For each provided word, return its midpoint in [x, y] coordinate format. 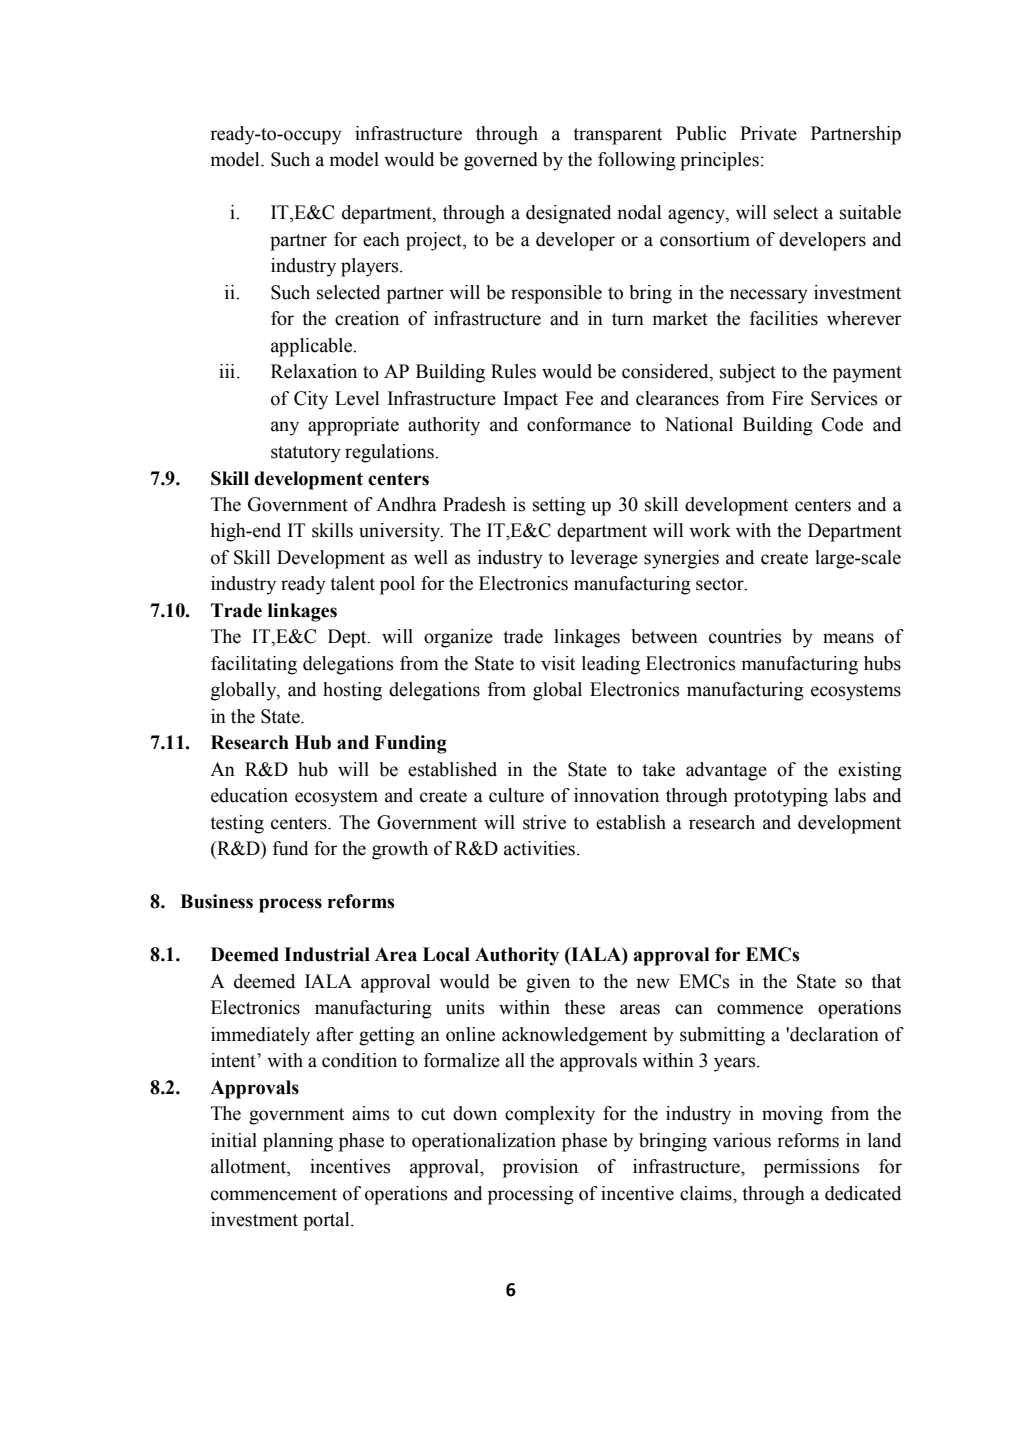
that [886, 981]
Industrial [327, 954]
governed [501, 161]
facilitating [254, 665]
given [548, 983]
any [285, 428]
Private [768, 133]
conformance [579, 424]
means [848, 638]
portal [327, 1221]
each [381, 239]
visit [558, 663]
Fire [787, 398]
